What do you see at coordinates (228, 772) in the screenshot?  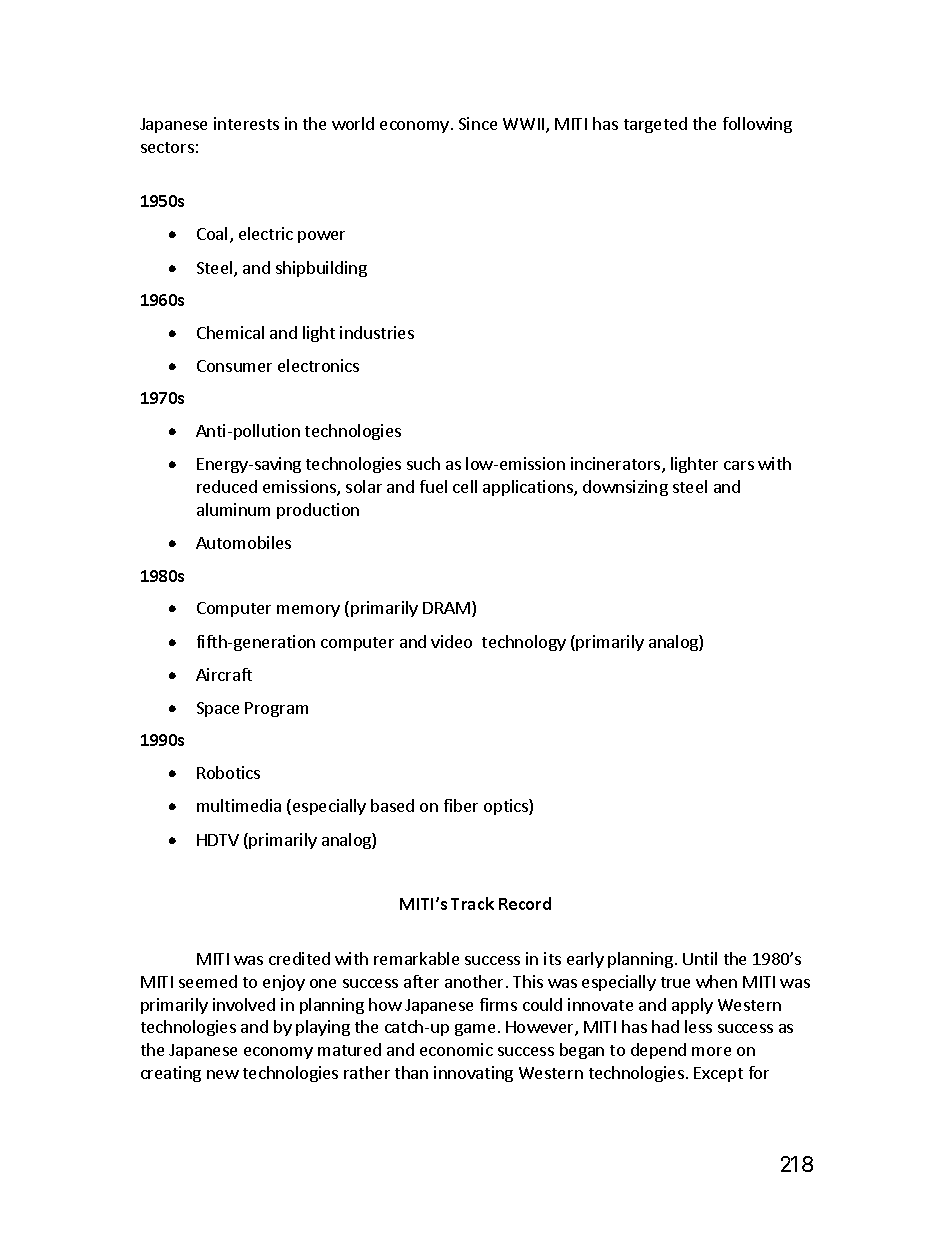 I see `Robotics` at bounding box center [228, 772].
